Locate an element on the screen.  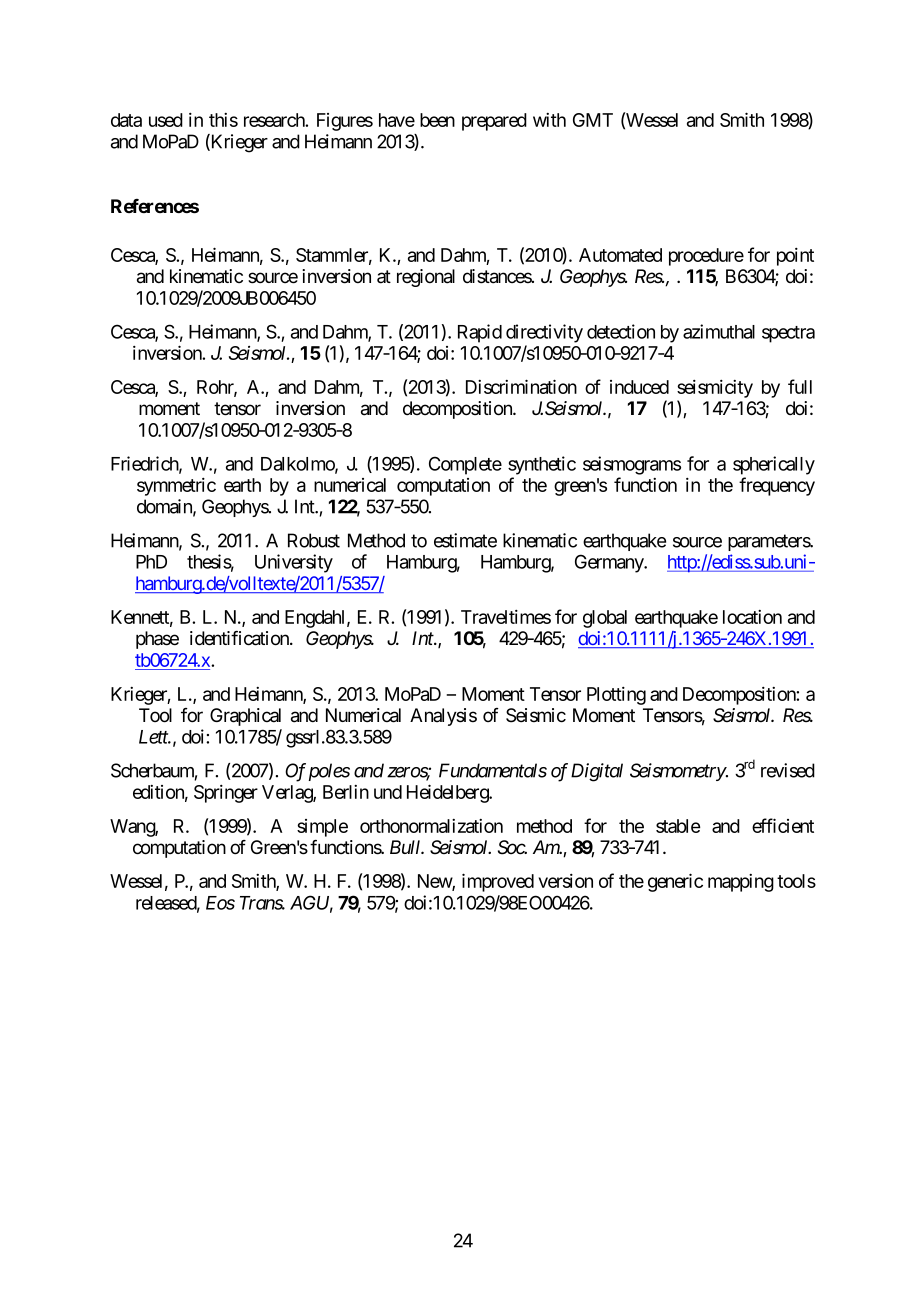
generic is located at coordinates (675, 882).
